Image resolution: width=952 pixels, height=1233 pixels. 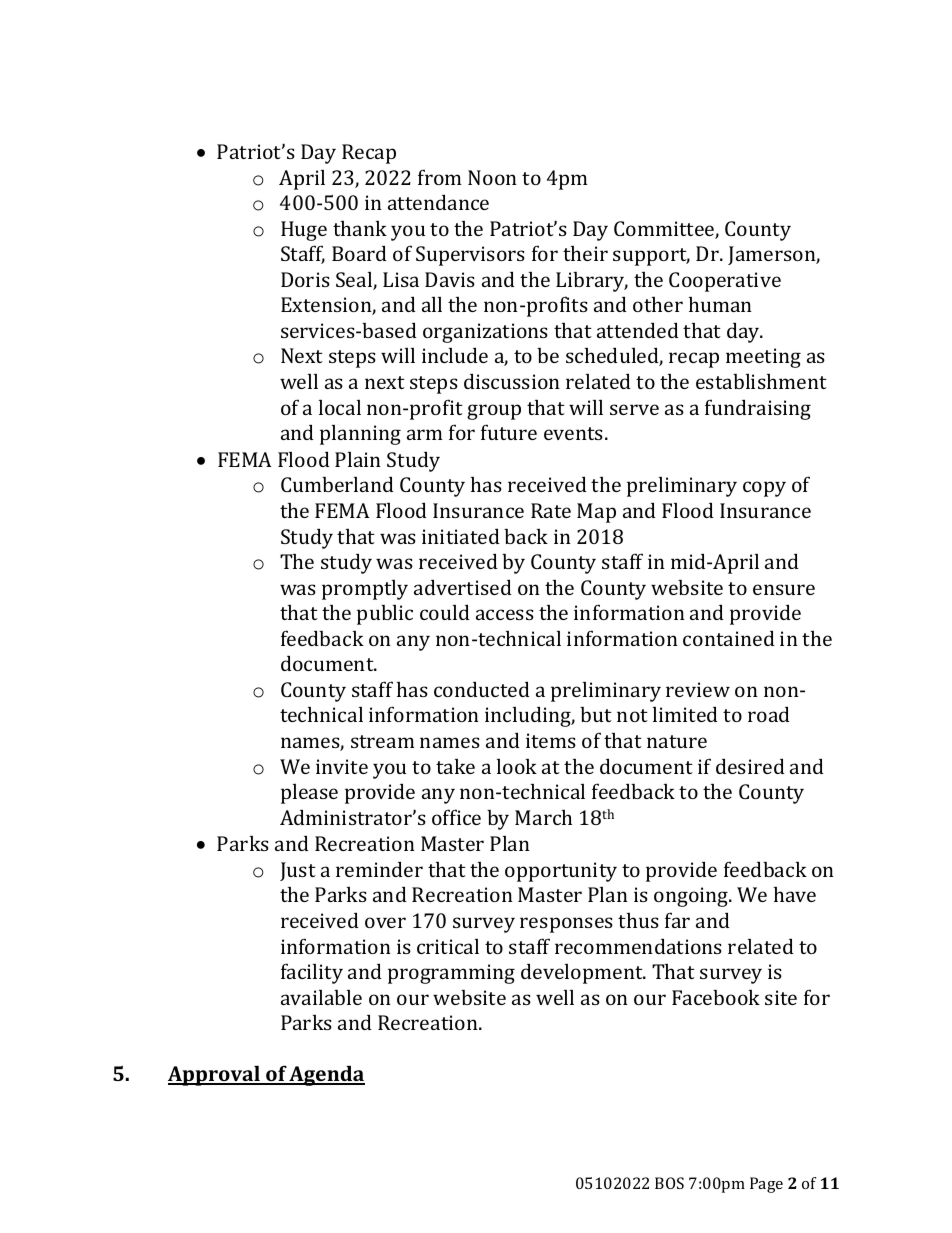 I want to click on local, so click(x=340, y=407).
